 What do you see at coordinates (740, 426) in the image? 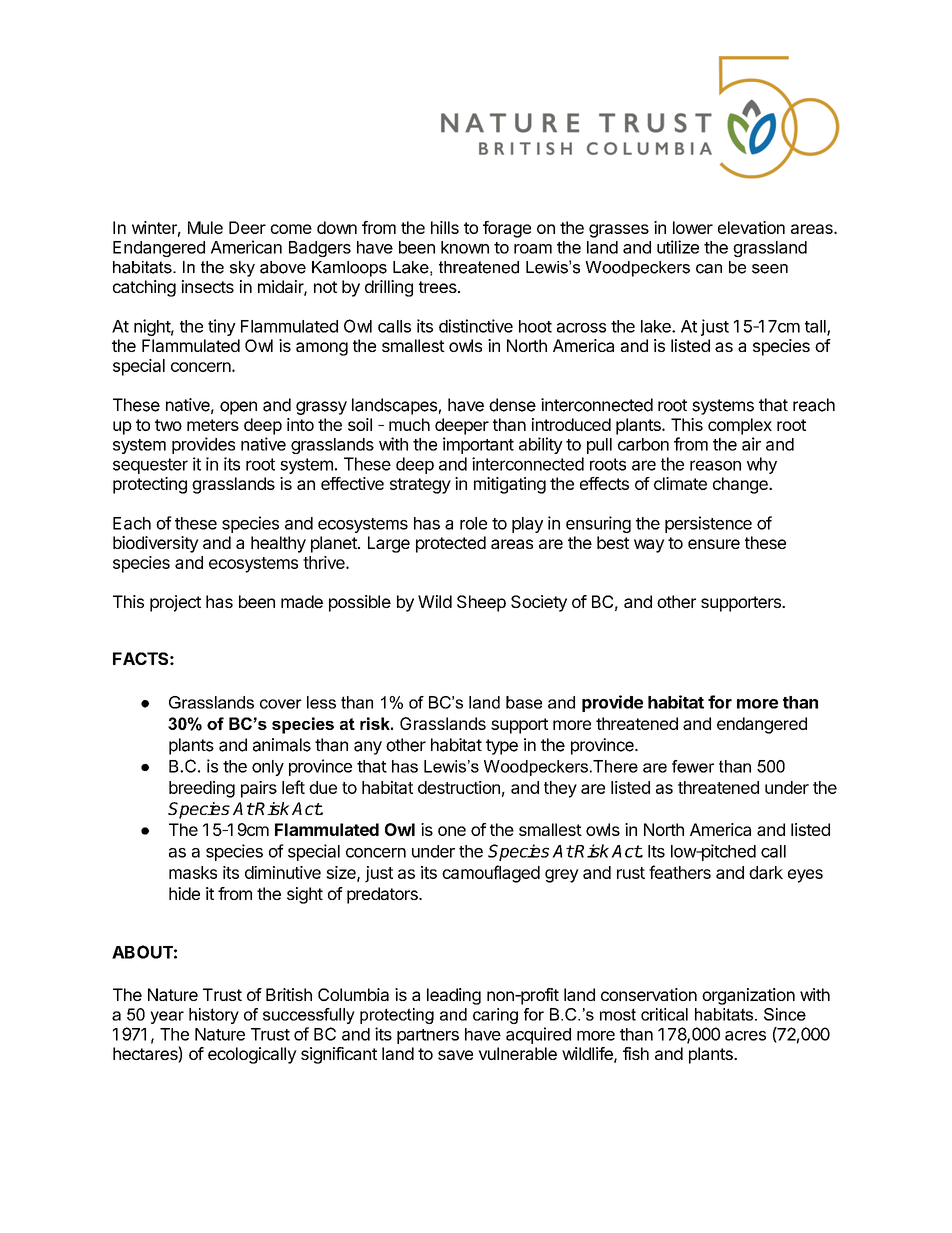
I see `complex` at bounding box center [740, 426].
